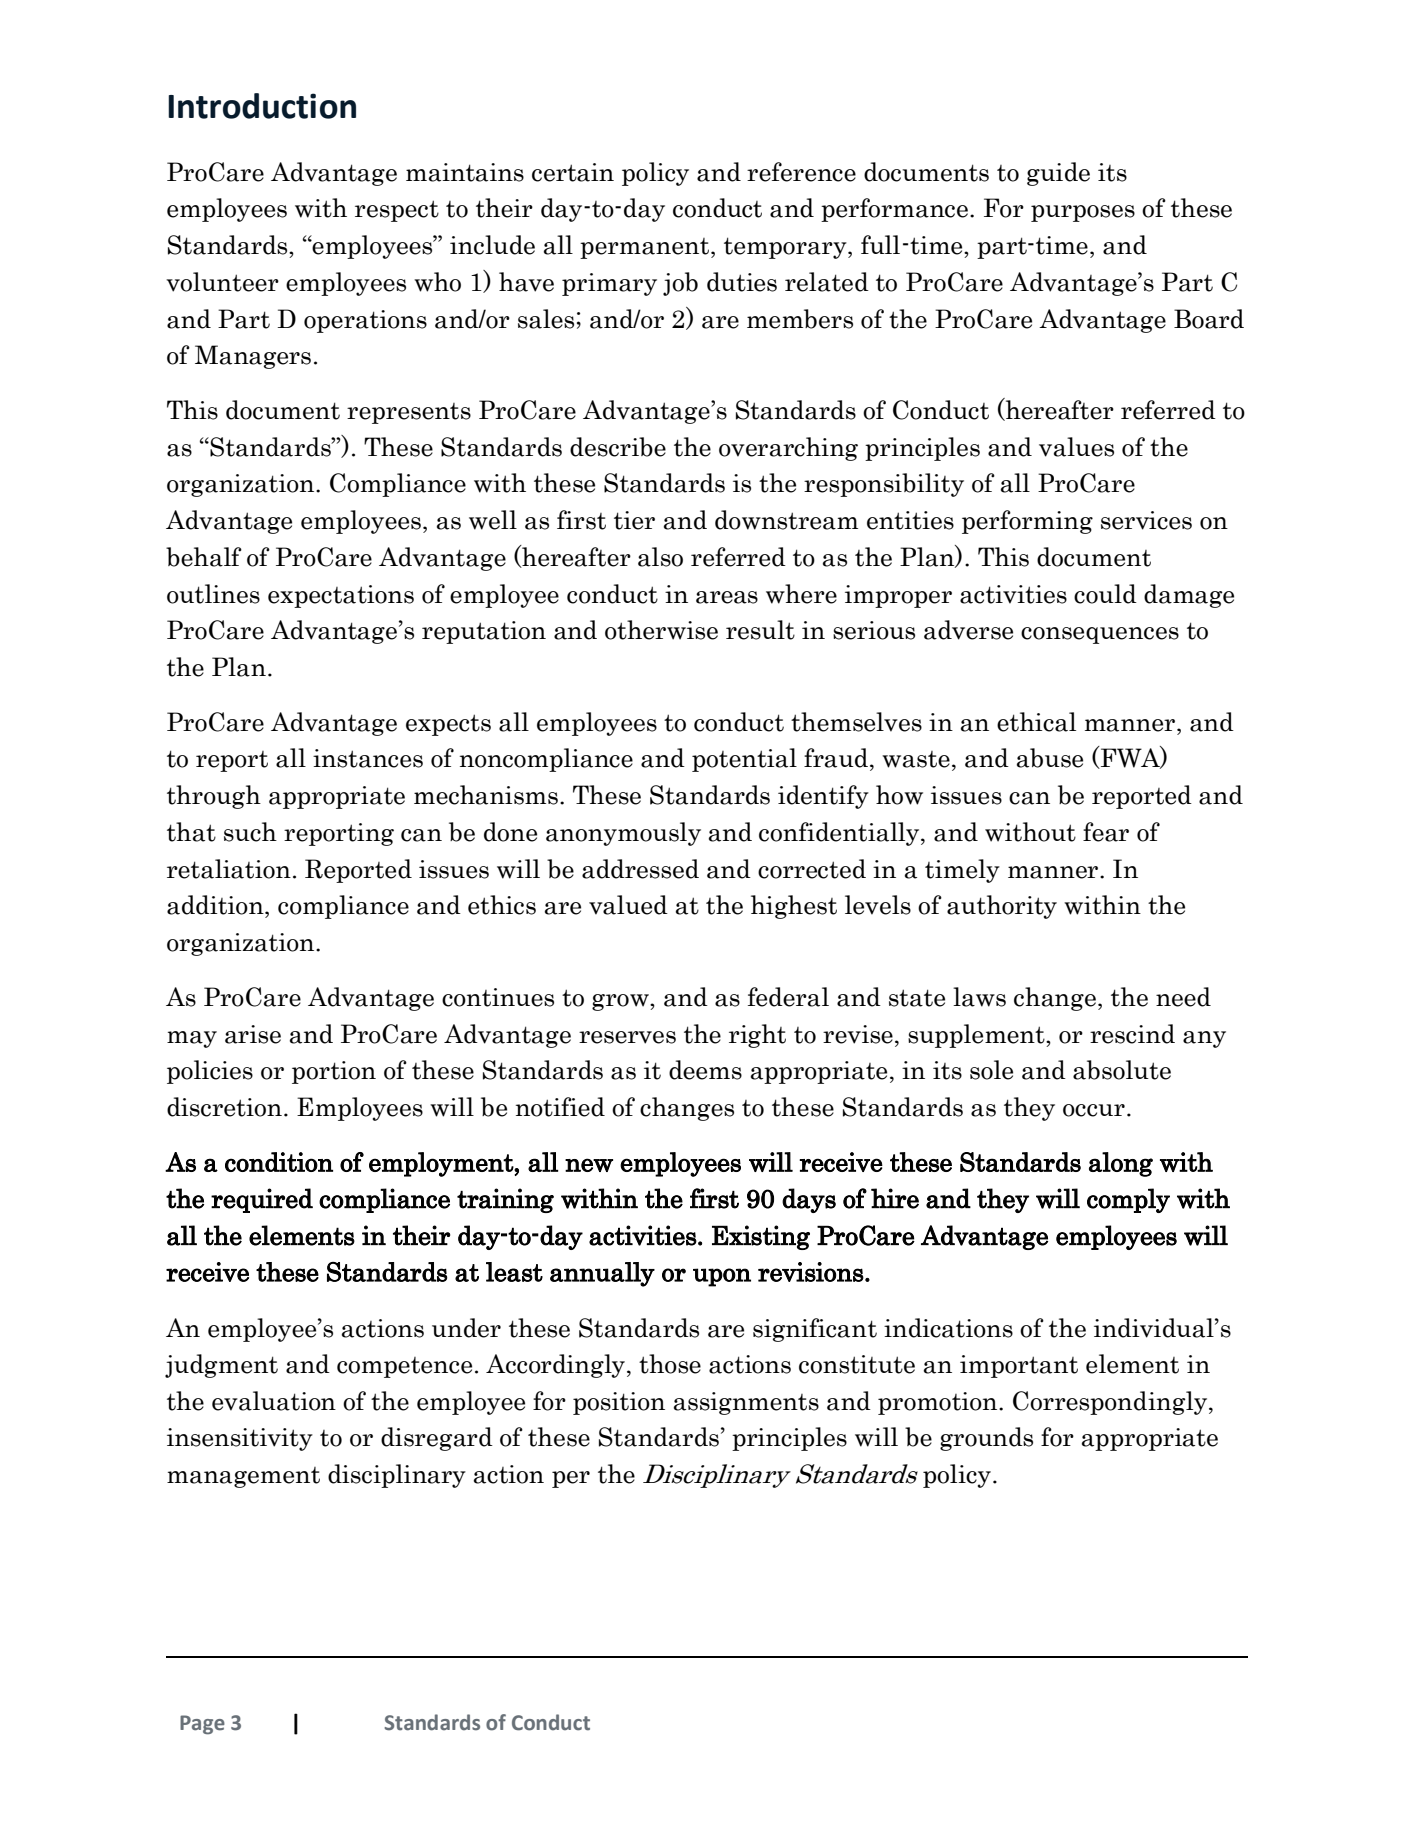 This document has height=1830, width=1414. Describe the element at coordinates (761, 1237) in the document. I see `Existing` at that location.
